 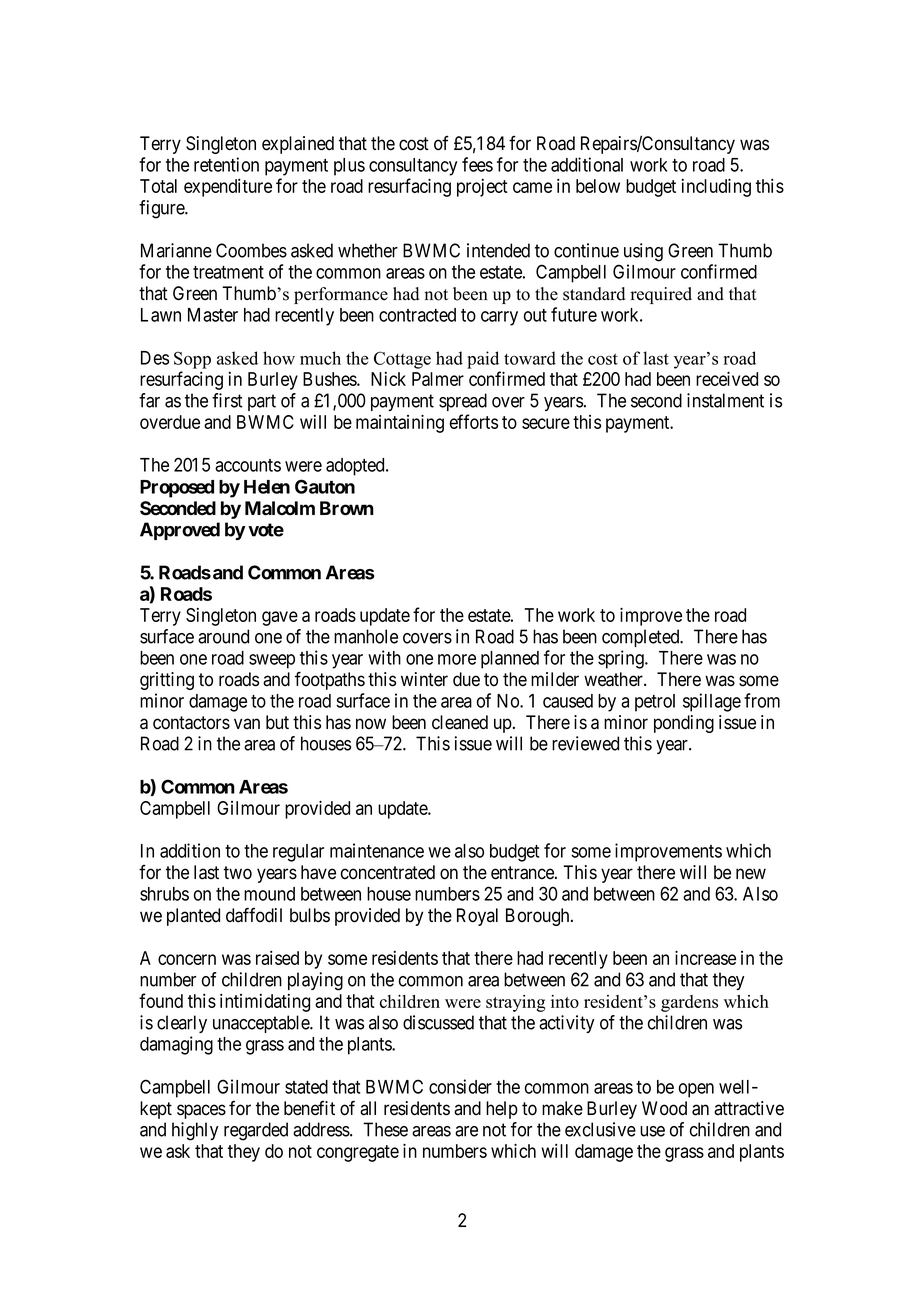 What do you see at coordinates (716, 187) in the screenshot?
I see `including` at bounding box center [716, 187].
